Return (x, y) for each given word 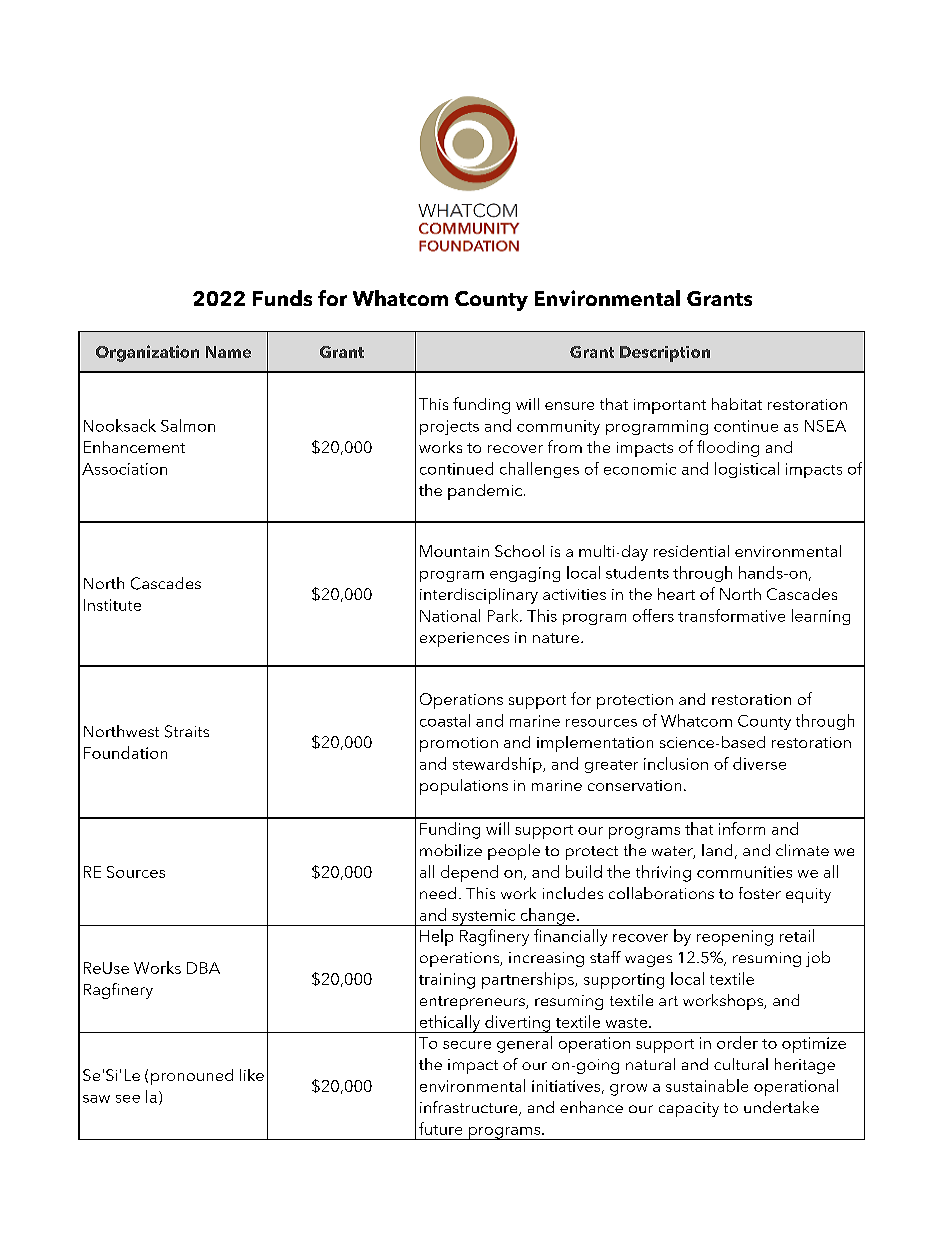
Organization (147, 353)
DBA (203, 968)
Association (124, 469)
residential (691, 551)
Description (665, 354)
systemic (484, 917)
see (128, 1099)
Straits (187, 731)
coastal (445, 720)
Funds (282, 298)
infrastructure (470, 1108)
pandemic (486, 492)
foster (760, 893)
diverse (759, 763)
